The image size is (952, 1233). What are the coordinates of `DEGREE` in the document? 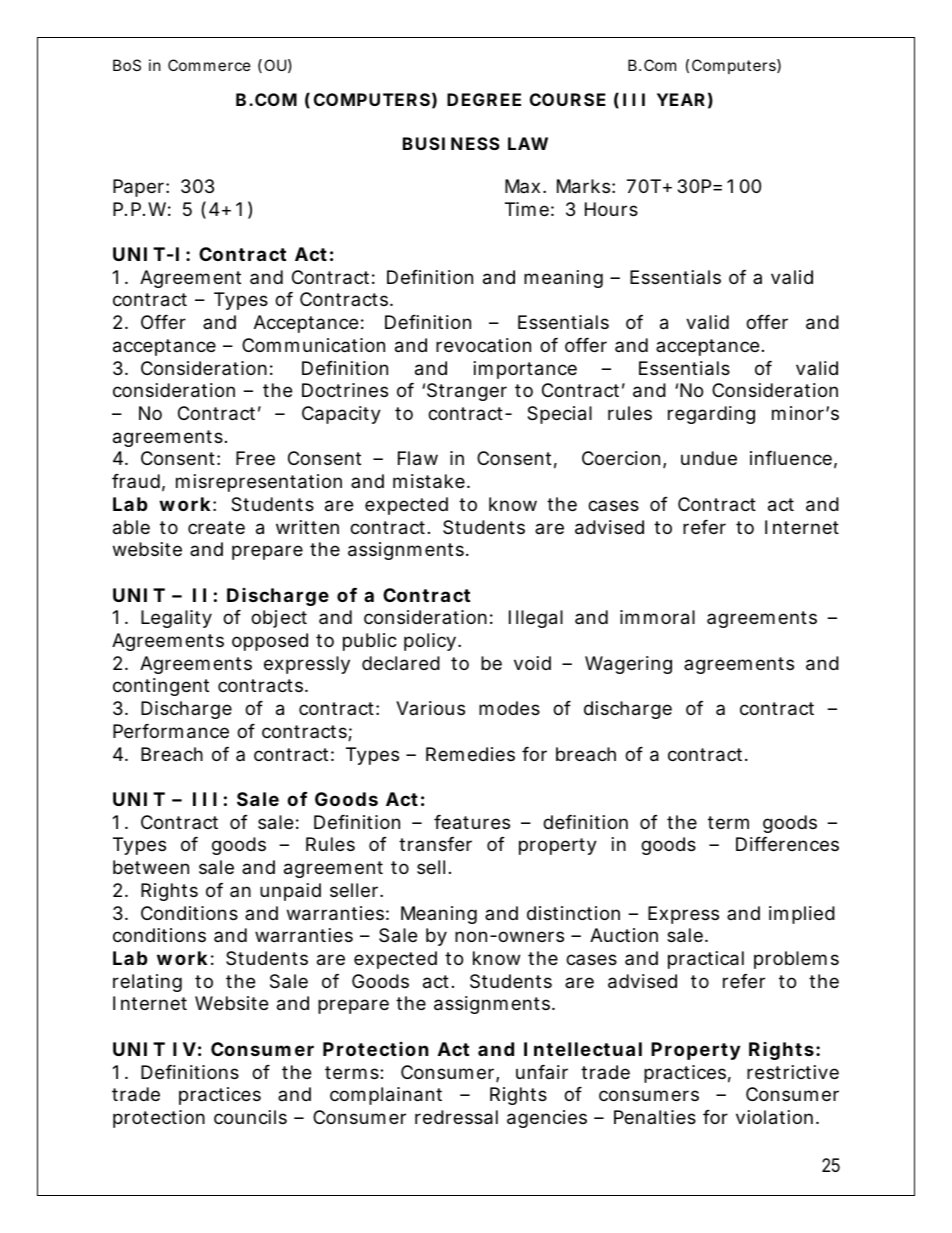 It's located at (484, 99).
